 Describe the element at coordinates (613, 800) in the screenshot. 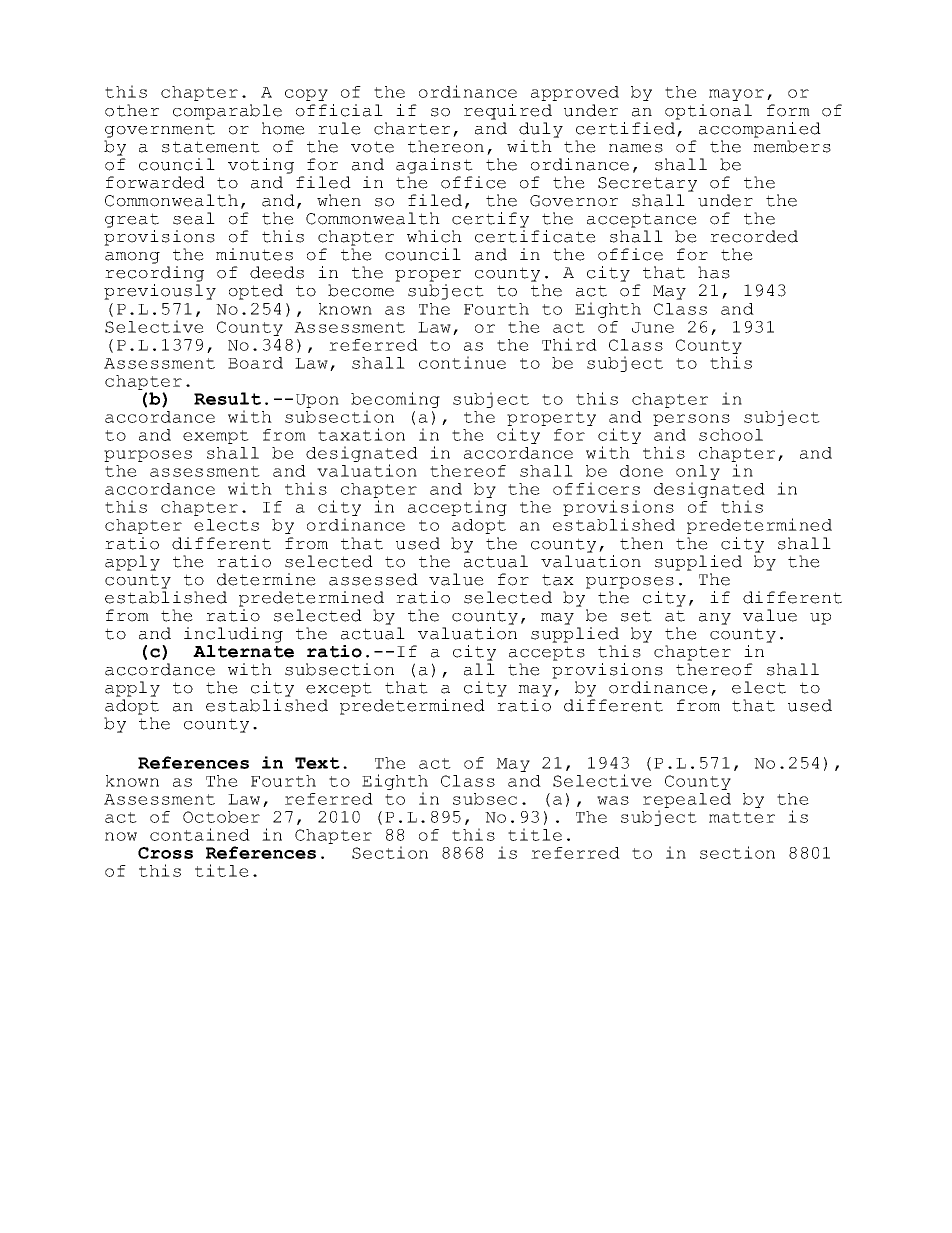

I see `was` at that location.
